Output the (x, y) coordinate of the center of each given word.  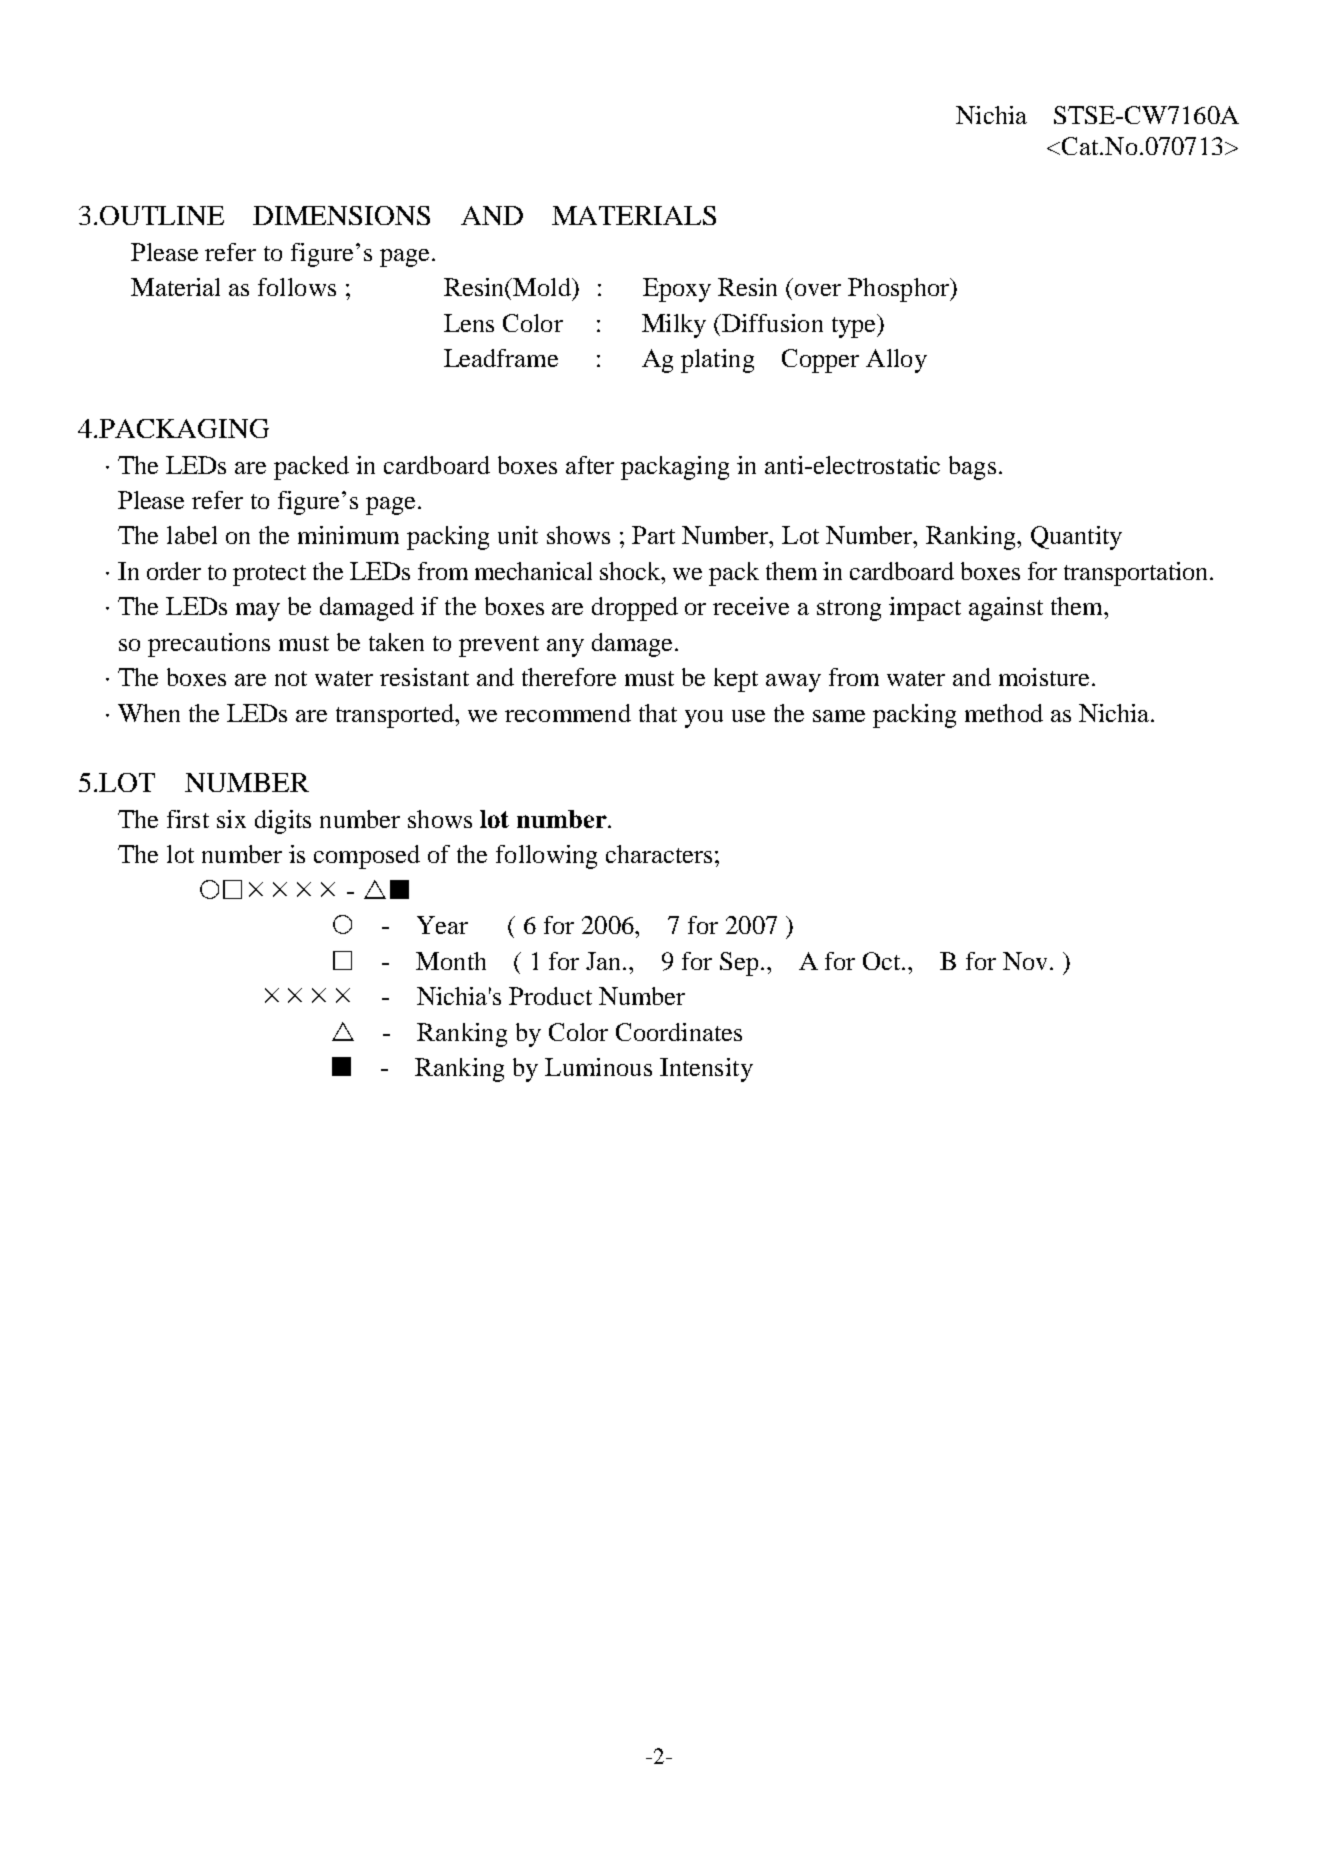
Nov (1027, 961)
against (1006, 609)
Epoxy (677, 290)
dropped (635, 609)
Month (451, 961)
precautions (209, 645)
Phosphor (900, 290)
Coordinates (679, 1032)
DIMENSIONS (341, 215)
